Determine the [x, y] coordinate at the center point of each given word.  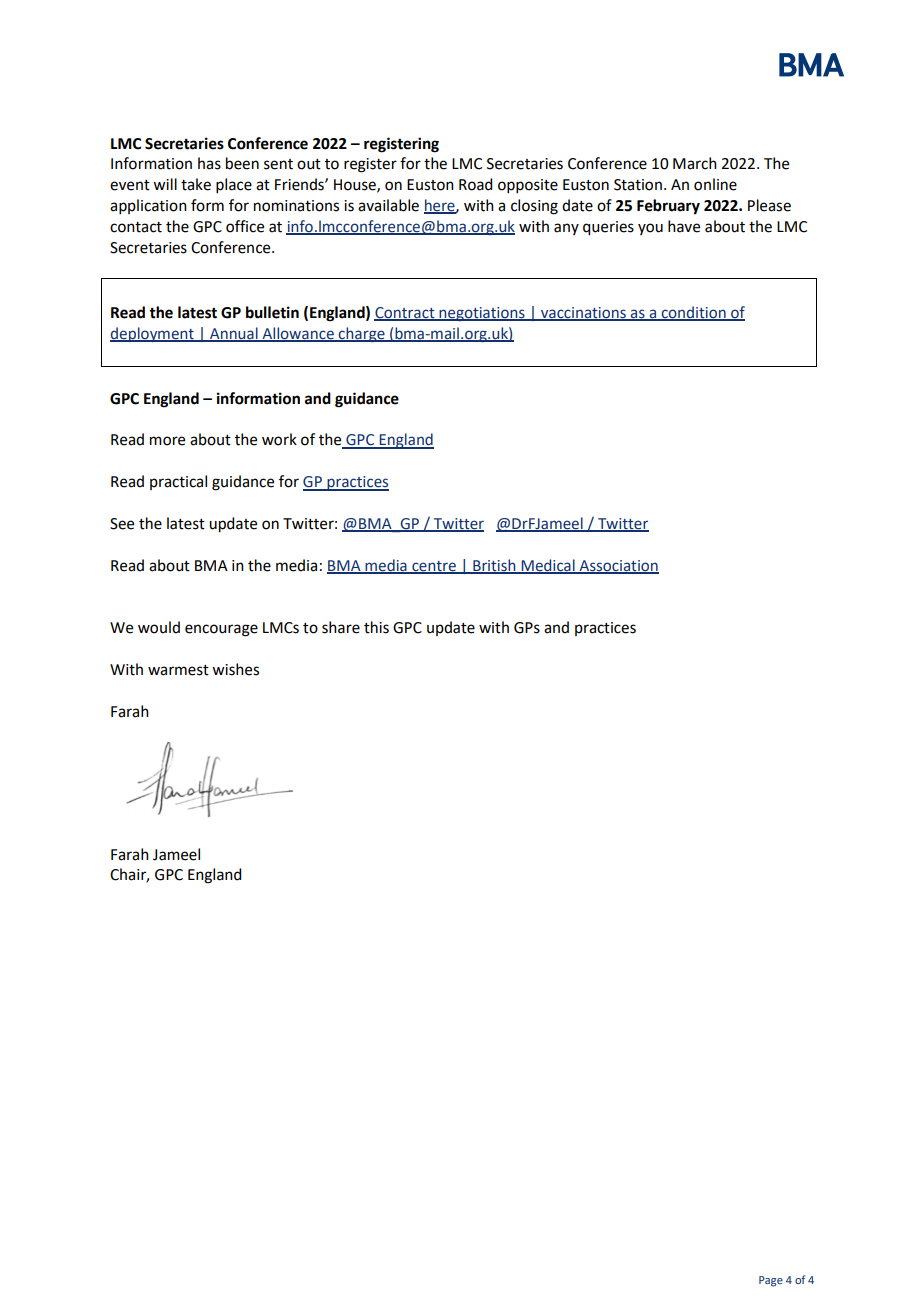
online [715, 184]
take [196, 184]
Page [771, 1281]
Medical [548, 566]
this [376, 627]
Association [618, 566]
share [341, 627]
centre [434, 567]
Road [475, 184]
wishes [235, 669]
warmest [178, 670]
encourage [221, 630]
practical [178, 482]
